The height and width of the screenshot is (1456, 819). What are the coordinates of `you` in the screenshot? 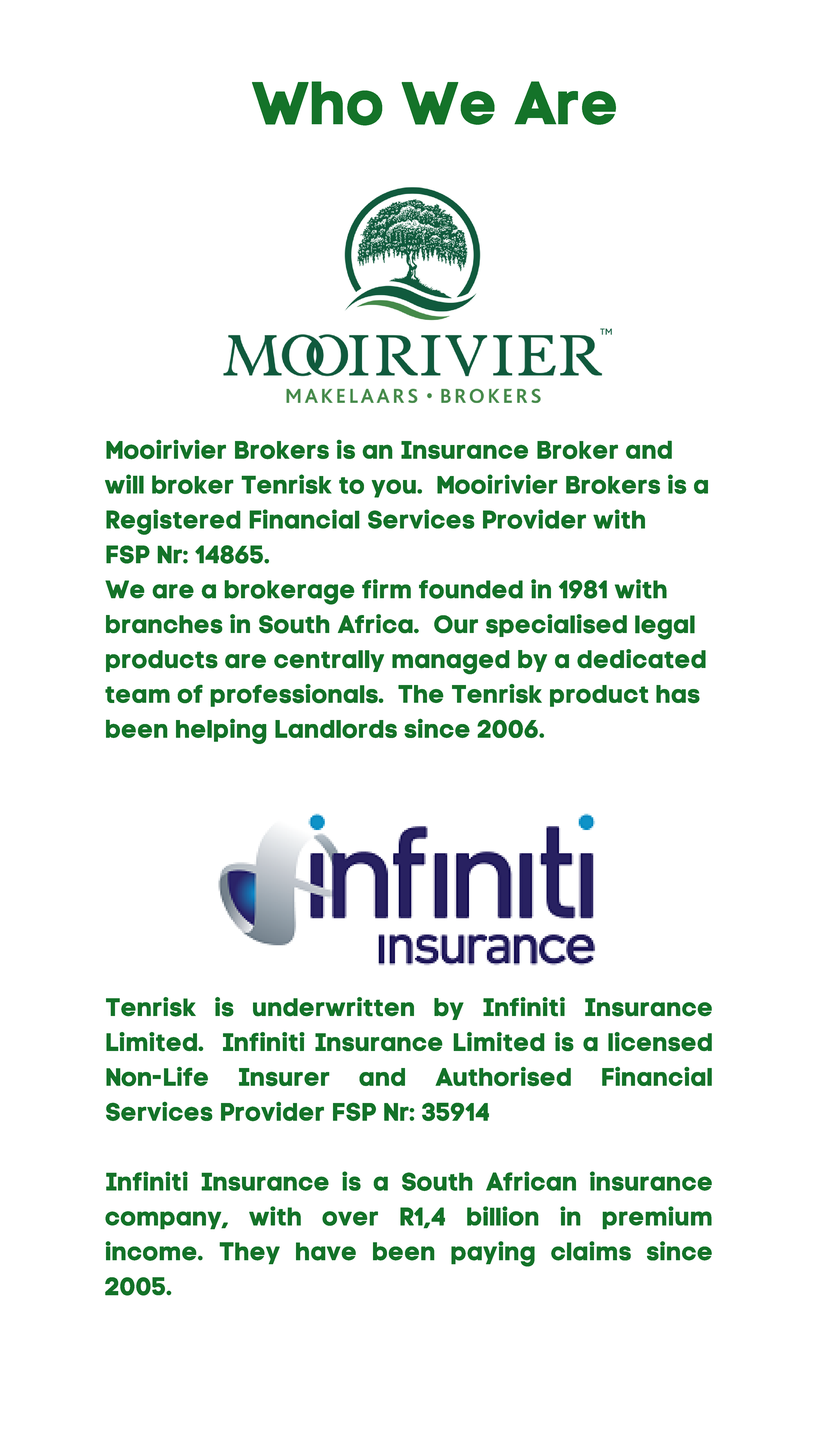 It's located at (394, 488).
